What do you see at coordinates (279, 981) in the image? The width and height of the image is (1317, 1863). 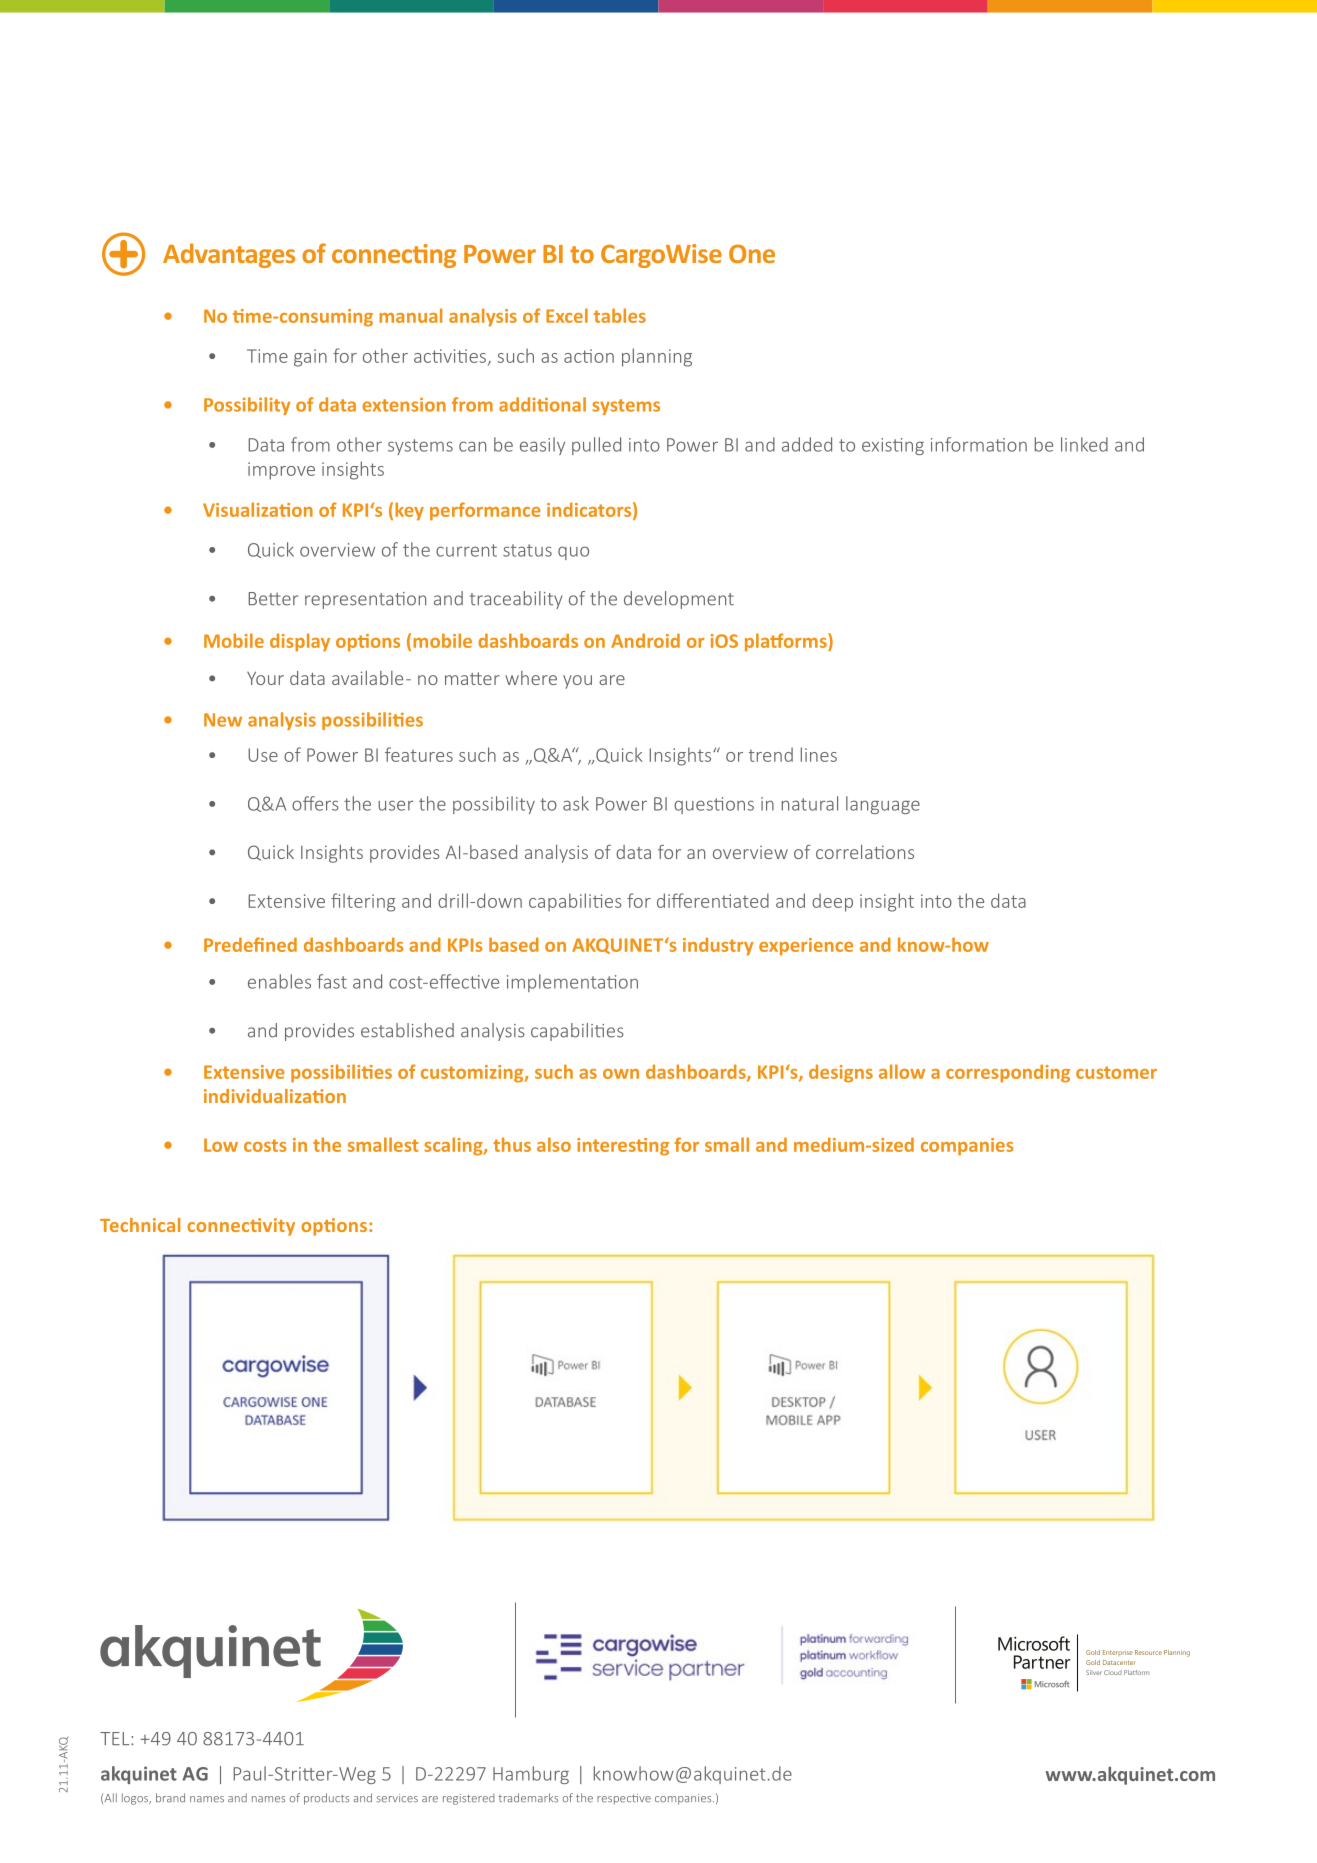 I see `enables` at bounding box center [279, 981].
